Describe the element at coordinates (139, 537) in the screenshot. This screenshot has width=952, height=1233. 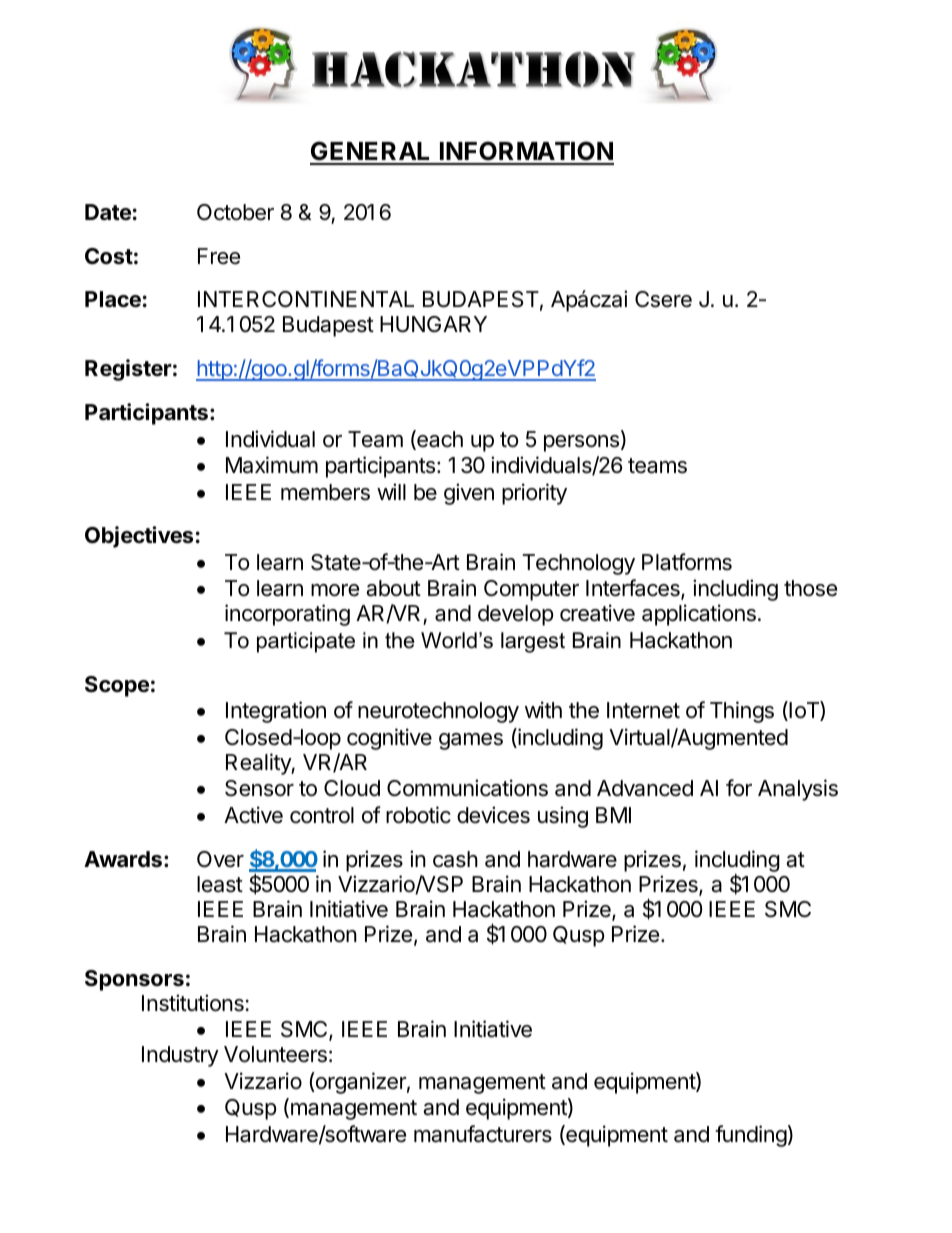
I see `Objectives` at that location.
